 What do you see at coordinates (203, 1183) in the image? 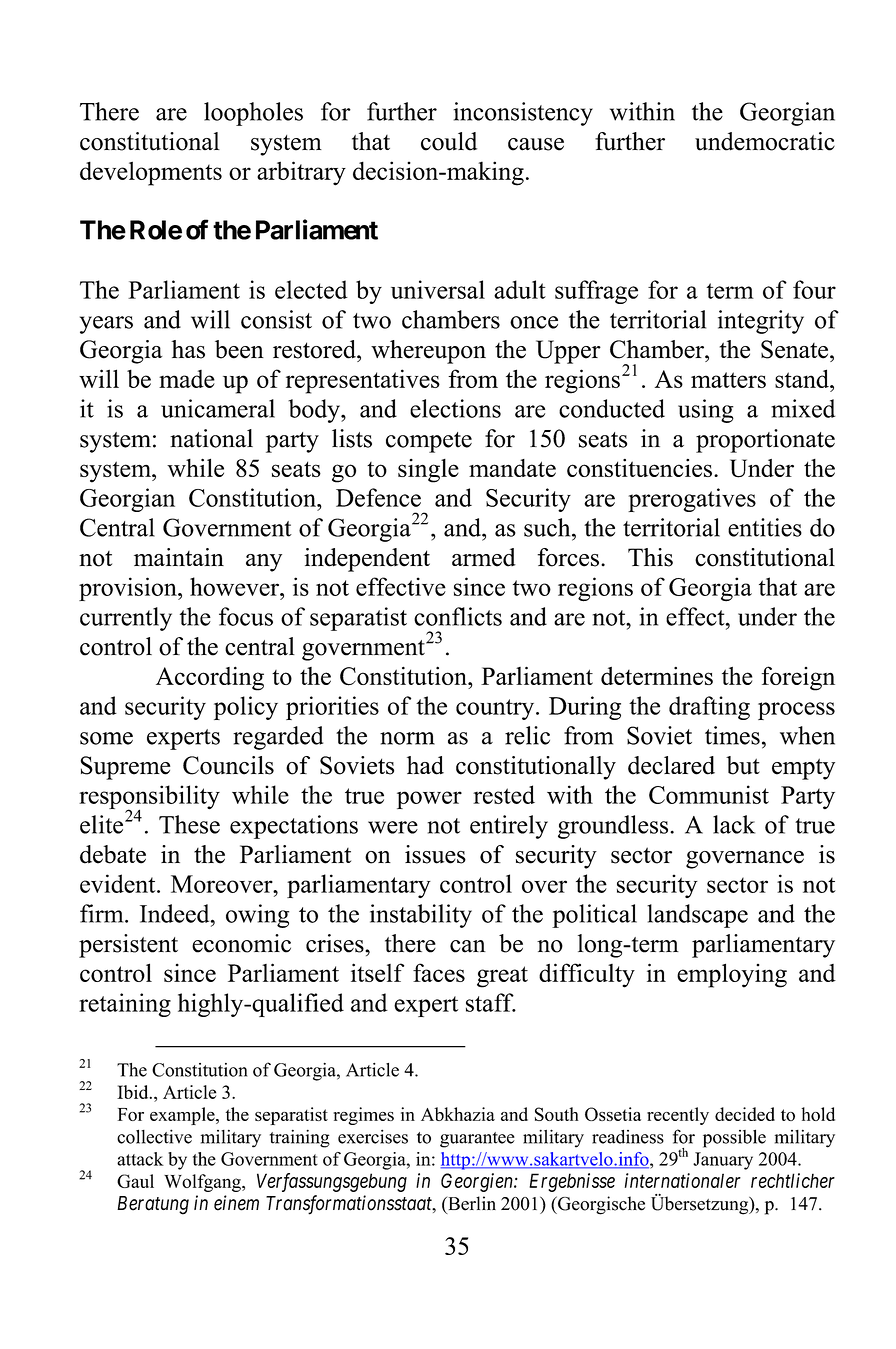
I see `Wolfgang` at bounding box center [203, 1183].
